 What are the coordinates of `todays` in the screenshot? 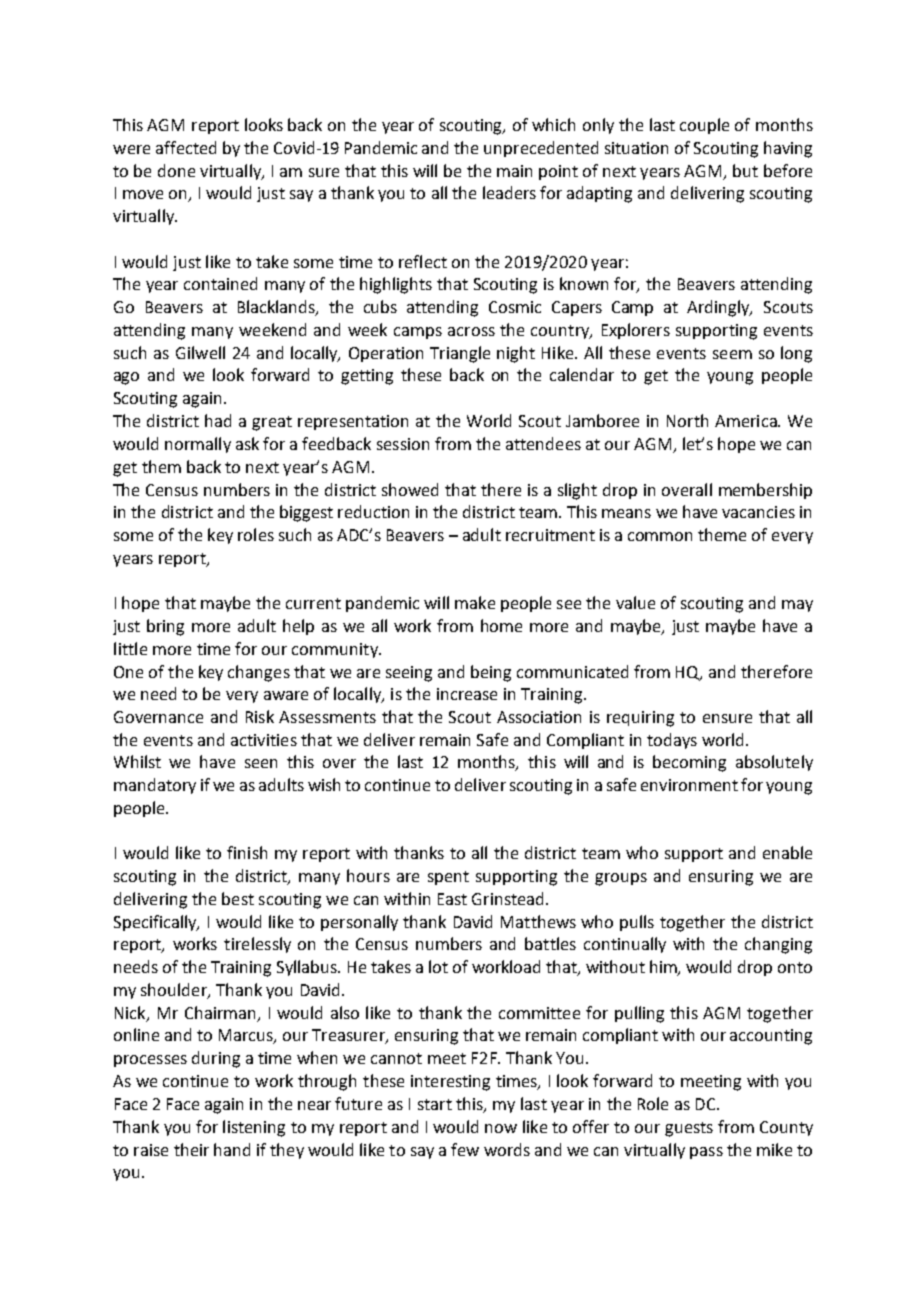 It's located at (672, 741).
